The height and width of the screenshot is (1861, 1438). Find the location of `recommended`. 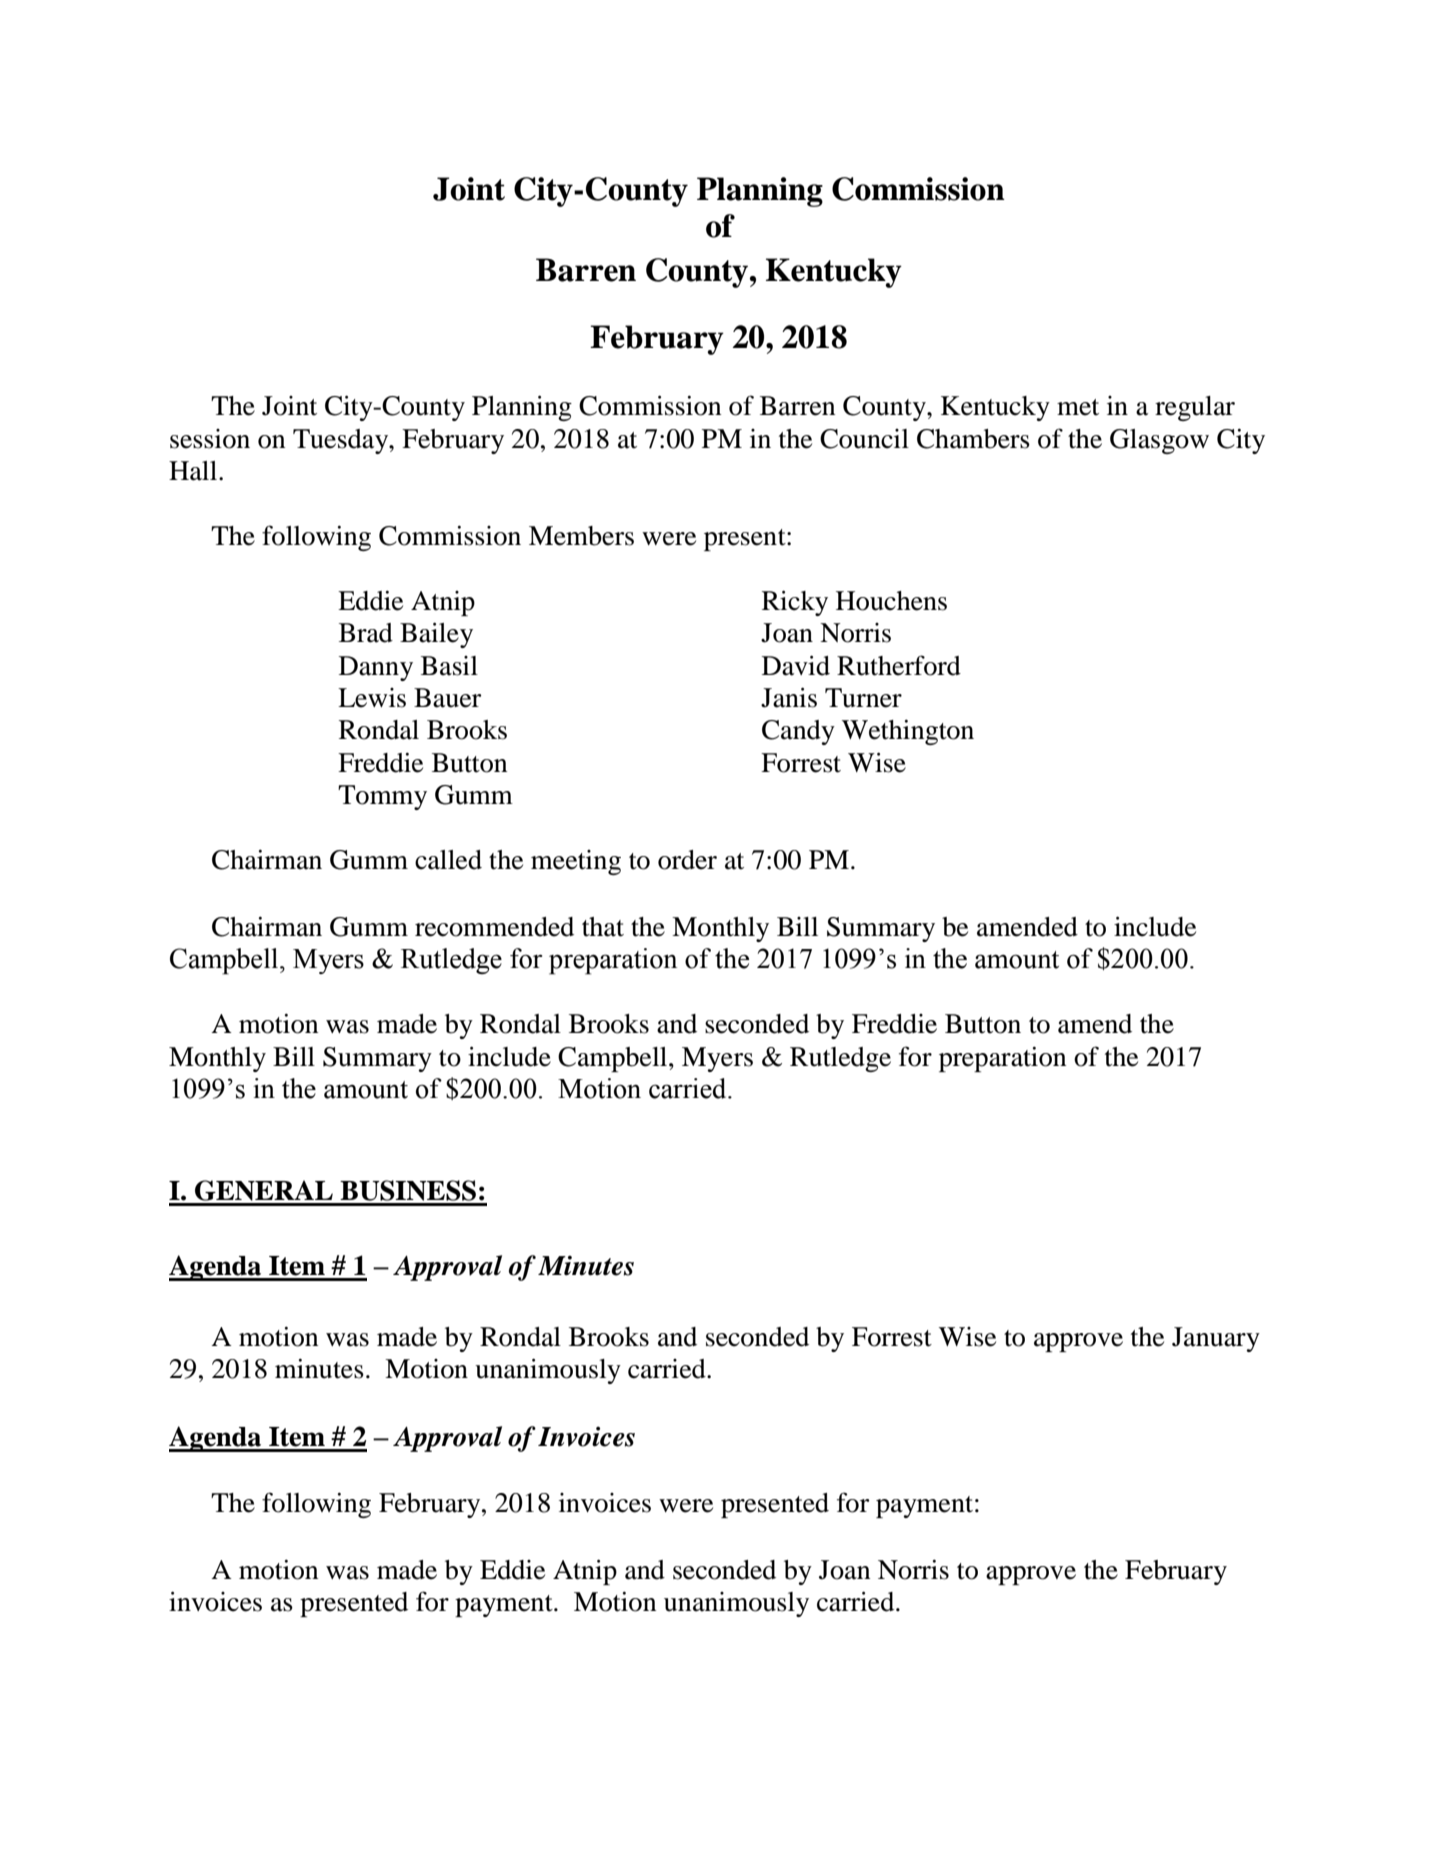

recommended is located at coordinates (494, 927).
